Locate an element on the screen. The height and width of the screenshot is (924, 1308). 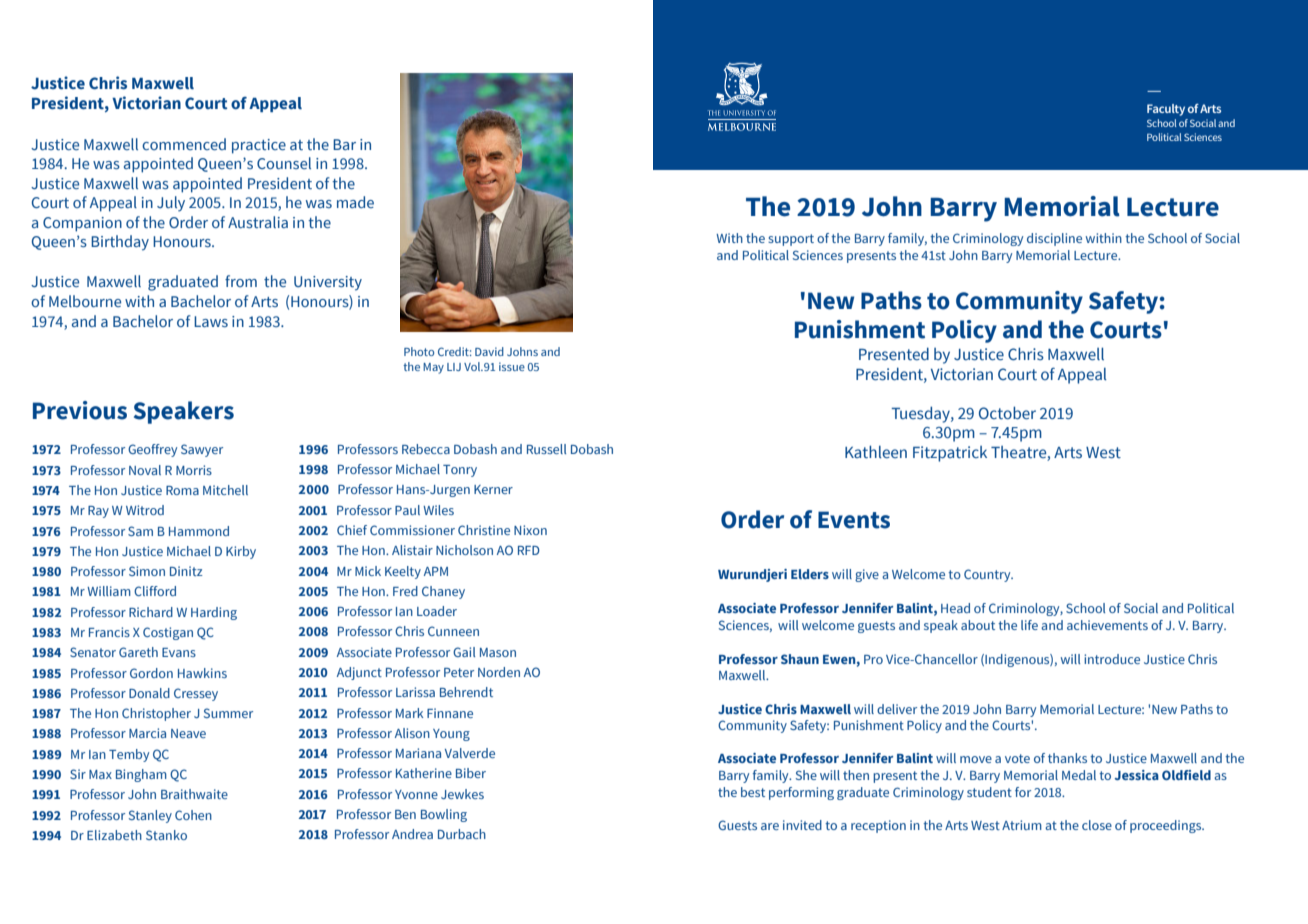
Hawkins is located at coordinates (202, 673).
